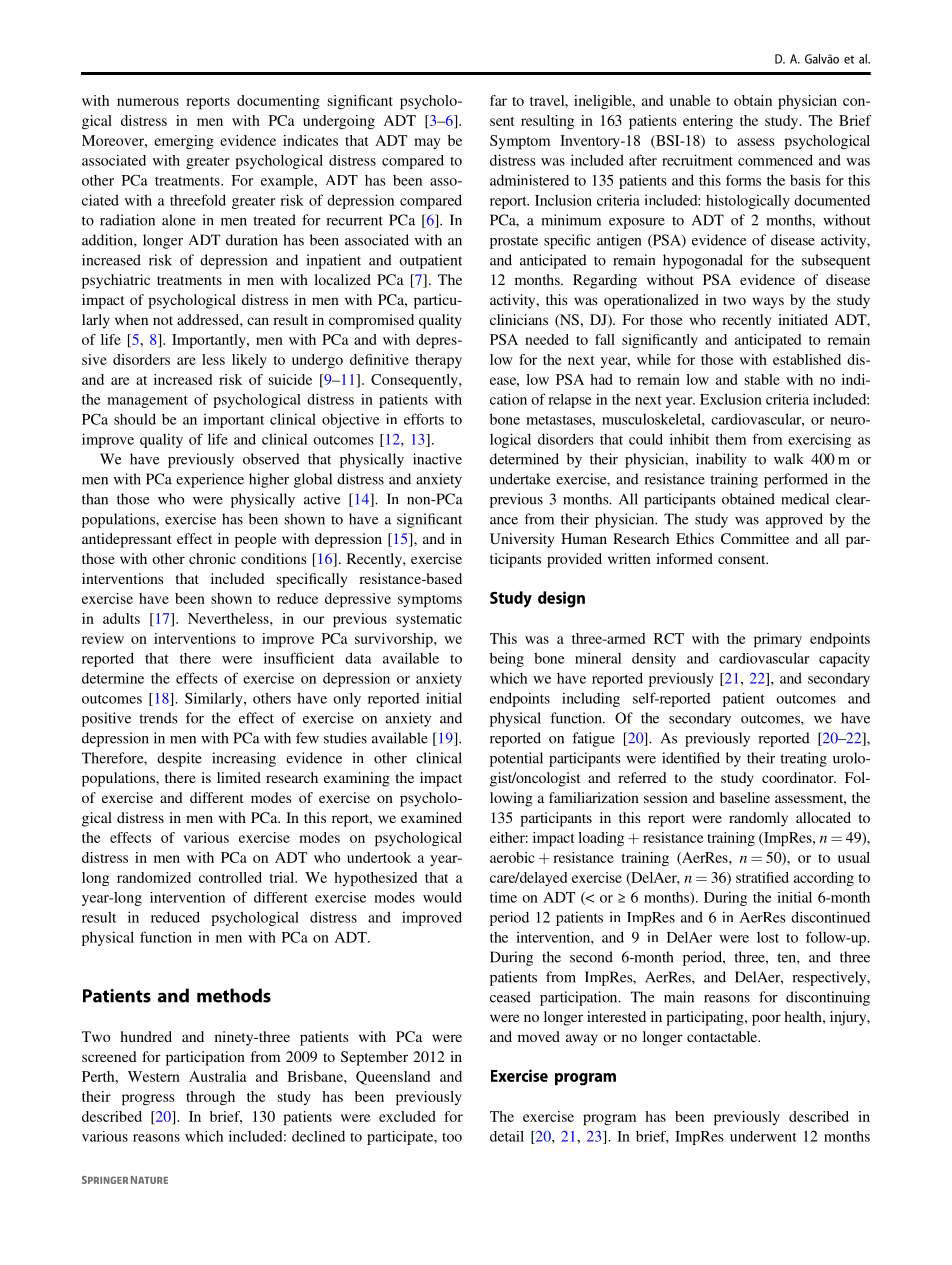  What do you see at coordinates (775, 160) in the screenshot?
I see `commenced` at bounding box center [775, 160].
